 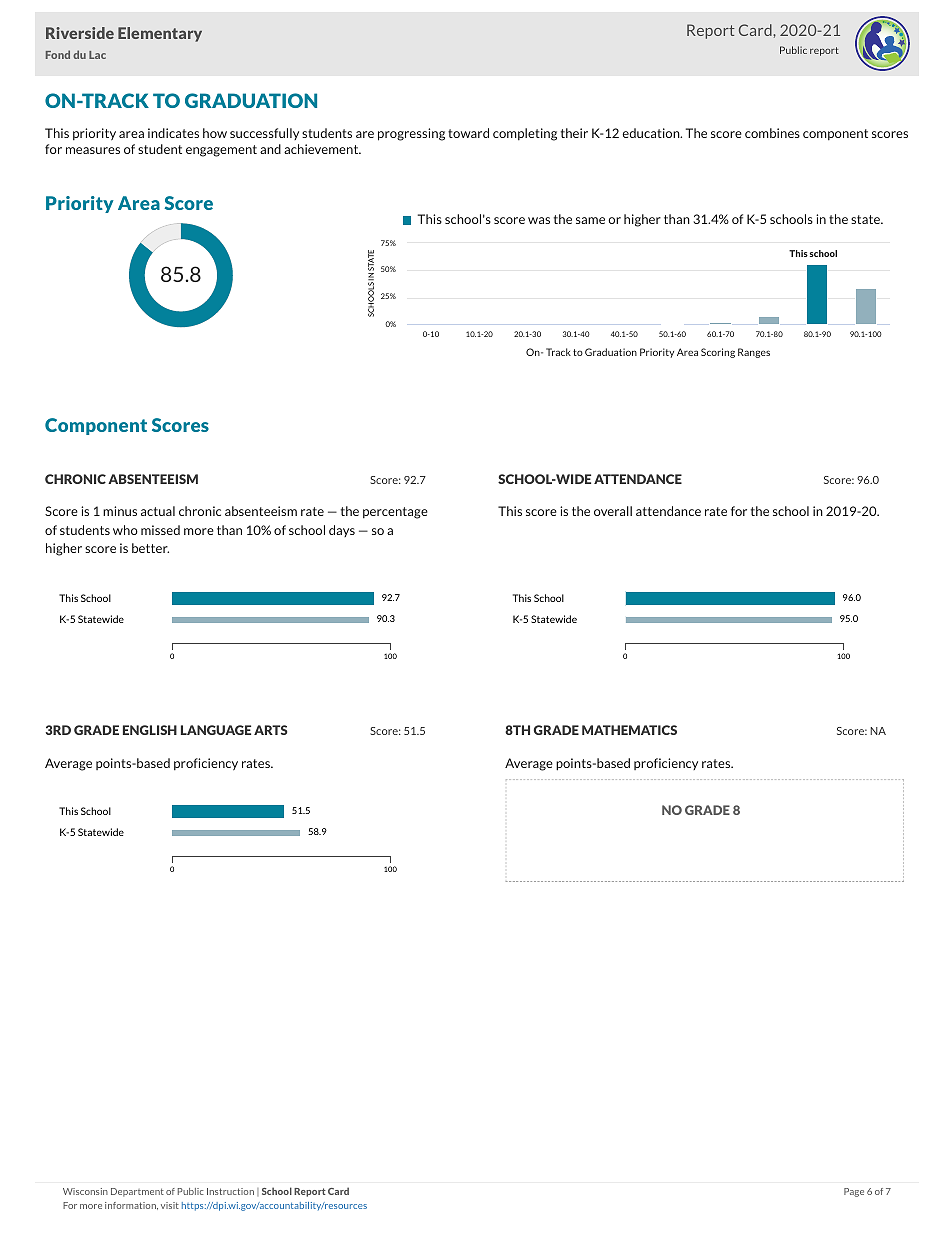 What do you see at coordinates (150, 548) in the screenshot?
I see `better` at bounding box center [150, 548].
